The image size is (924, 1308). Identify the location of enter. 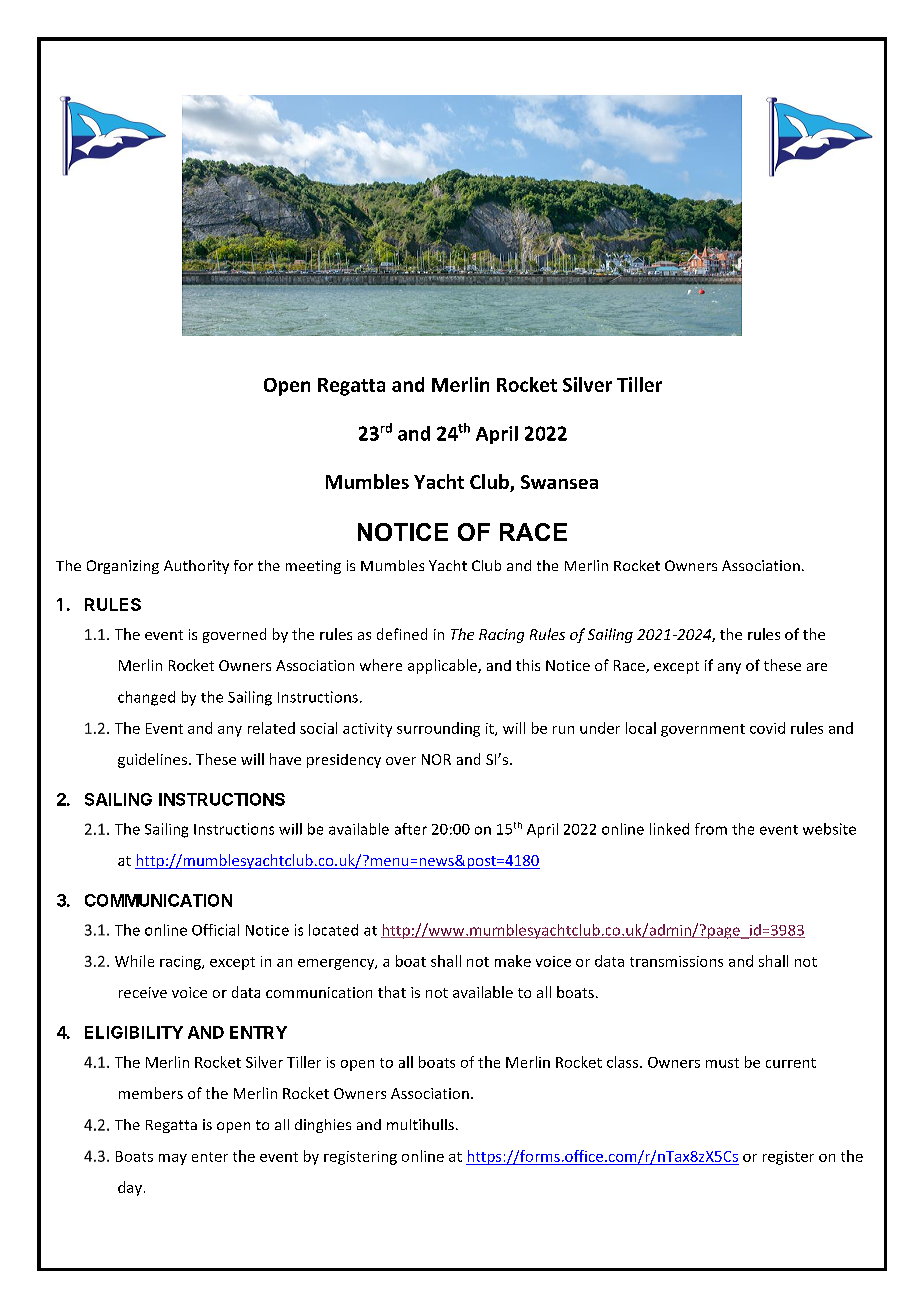
(210, 1157).
